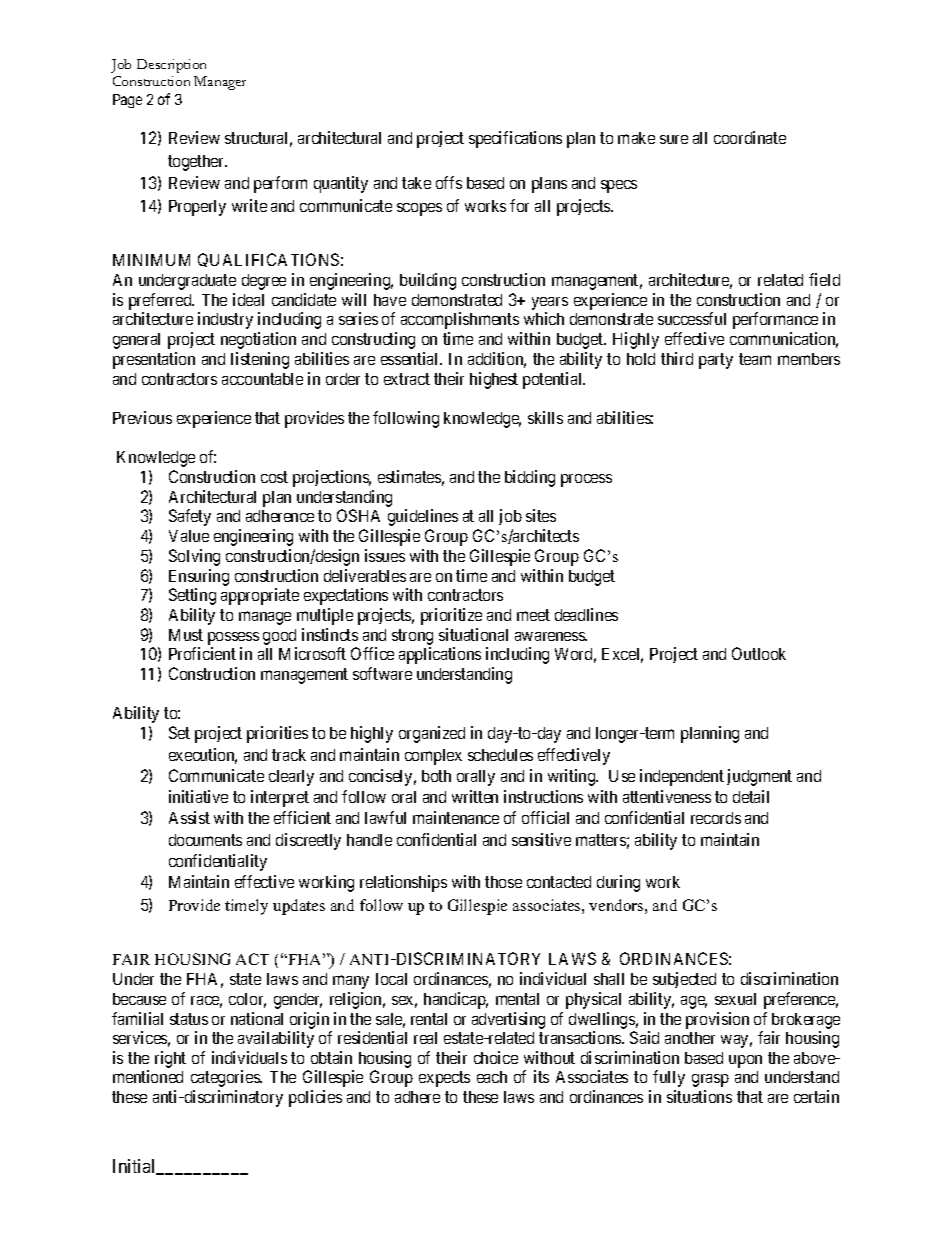  Describe the element at coordinates (759, 777) in the document. I see `judgment` at that location.
